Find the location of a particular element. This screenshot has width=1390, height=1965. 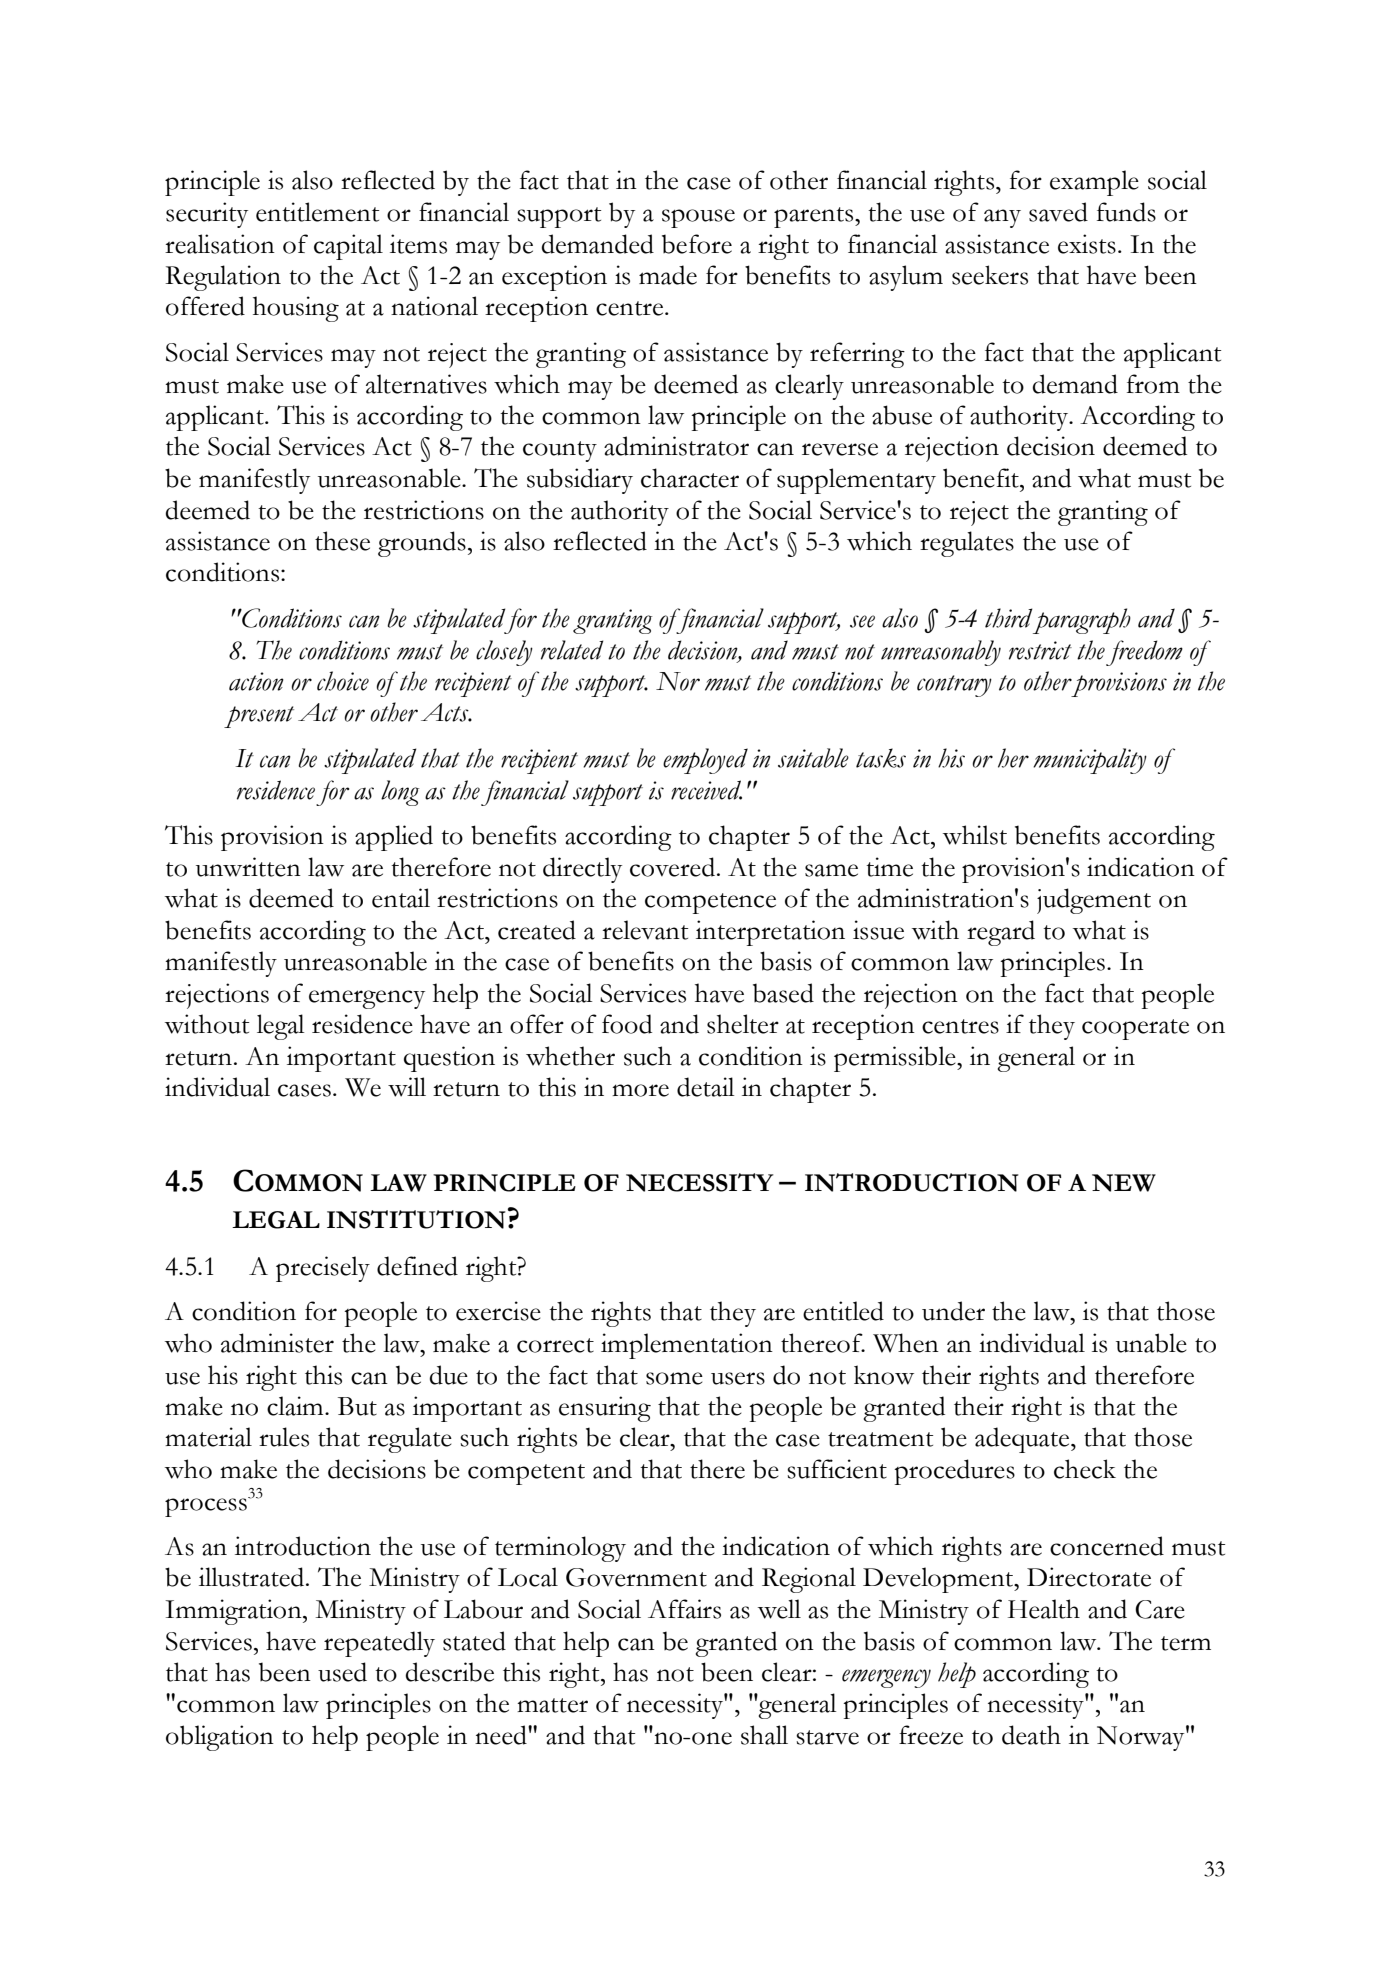

shall is located at coordinates (764, 1735).
